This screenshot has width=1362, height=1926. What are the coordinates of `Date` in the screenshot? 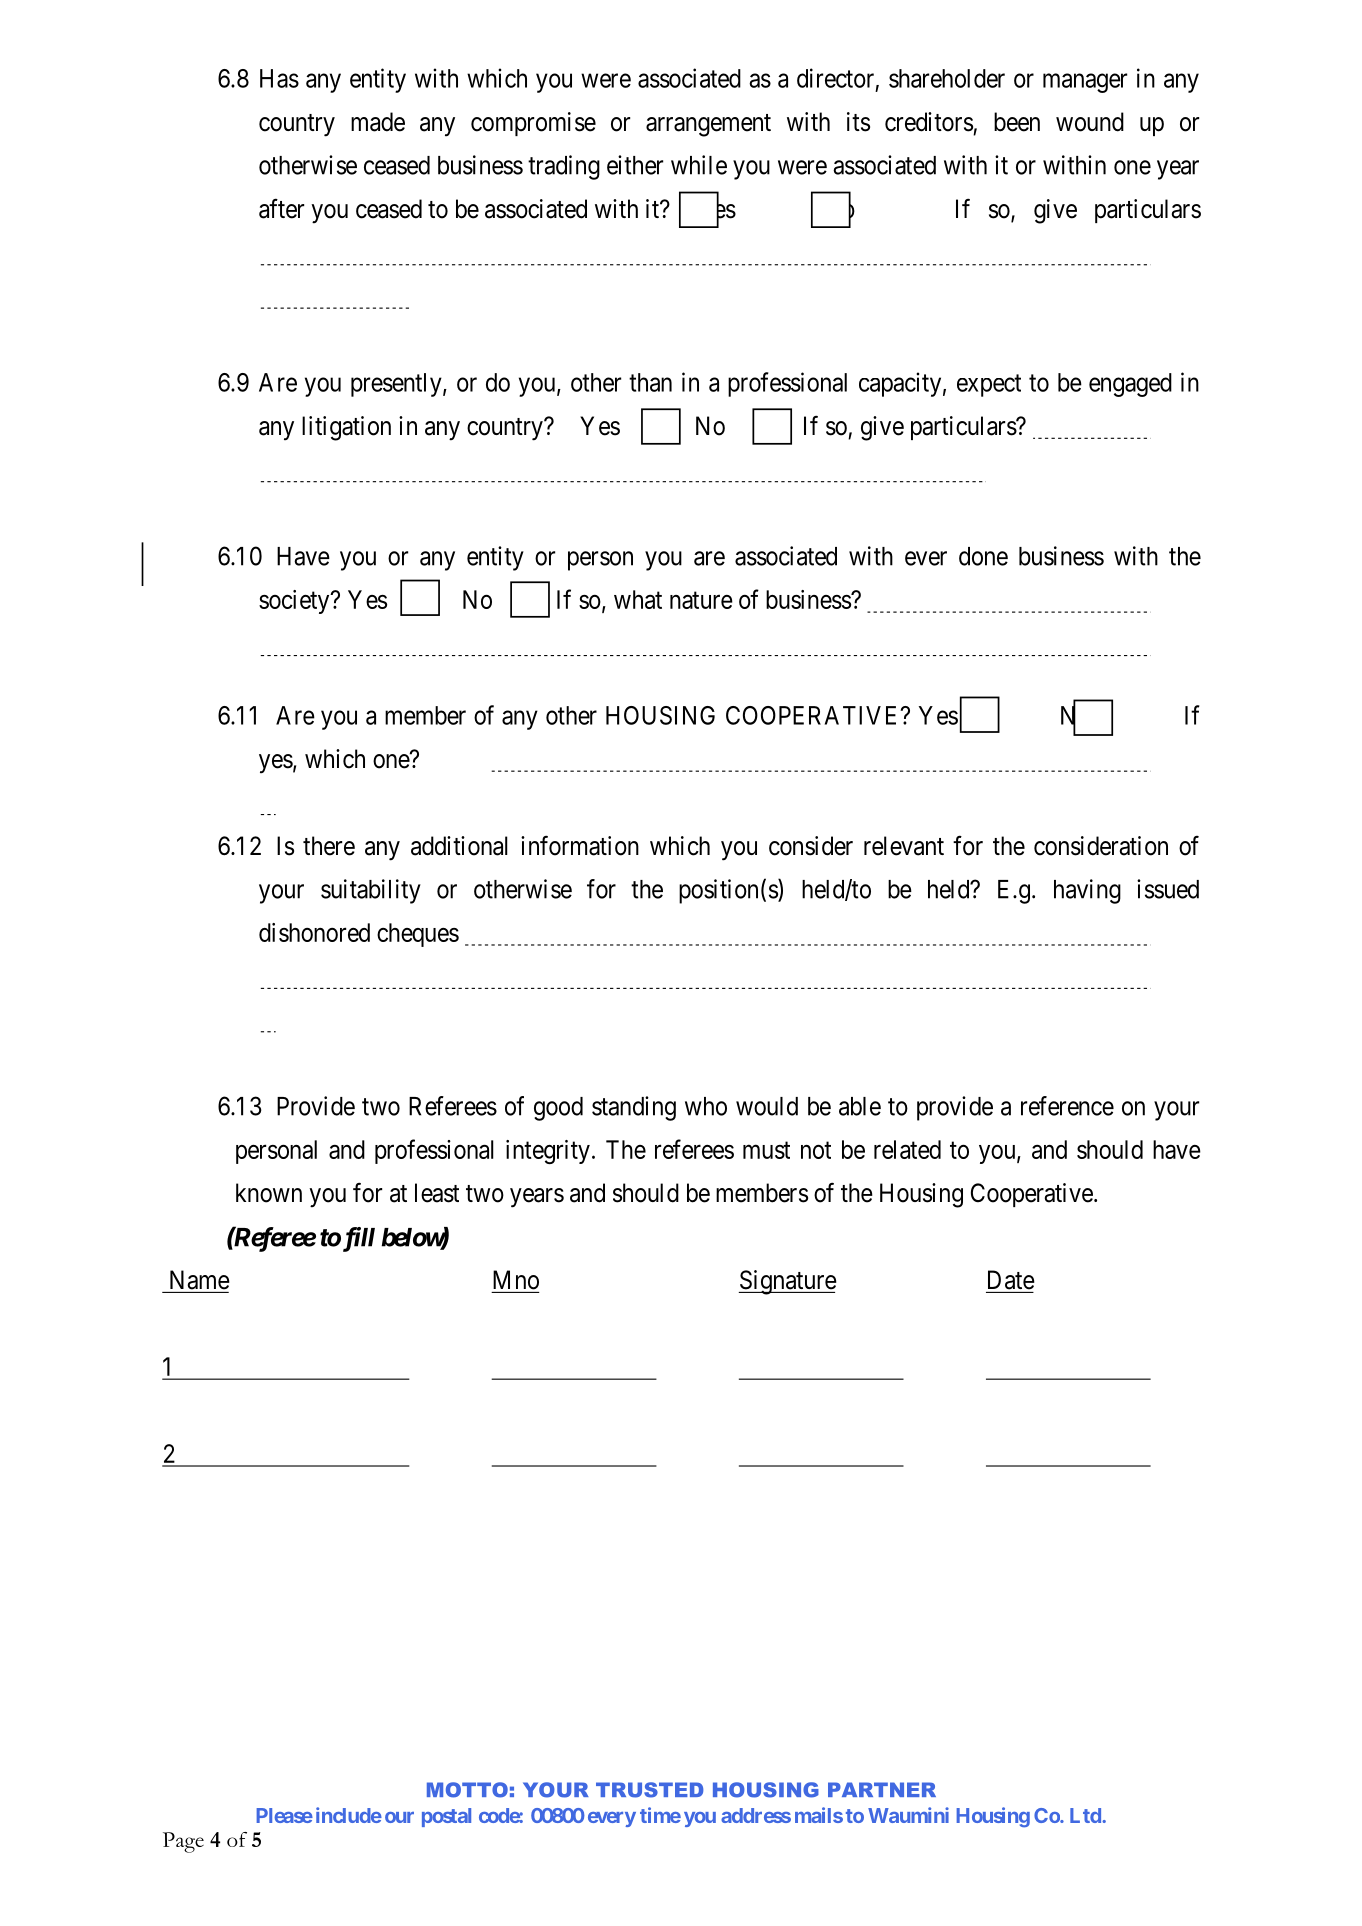 It's located at (1011, 1280).
